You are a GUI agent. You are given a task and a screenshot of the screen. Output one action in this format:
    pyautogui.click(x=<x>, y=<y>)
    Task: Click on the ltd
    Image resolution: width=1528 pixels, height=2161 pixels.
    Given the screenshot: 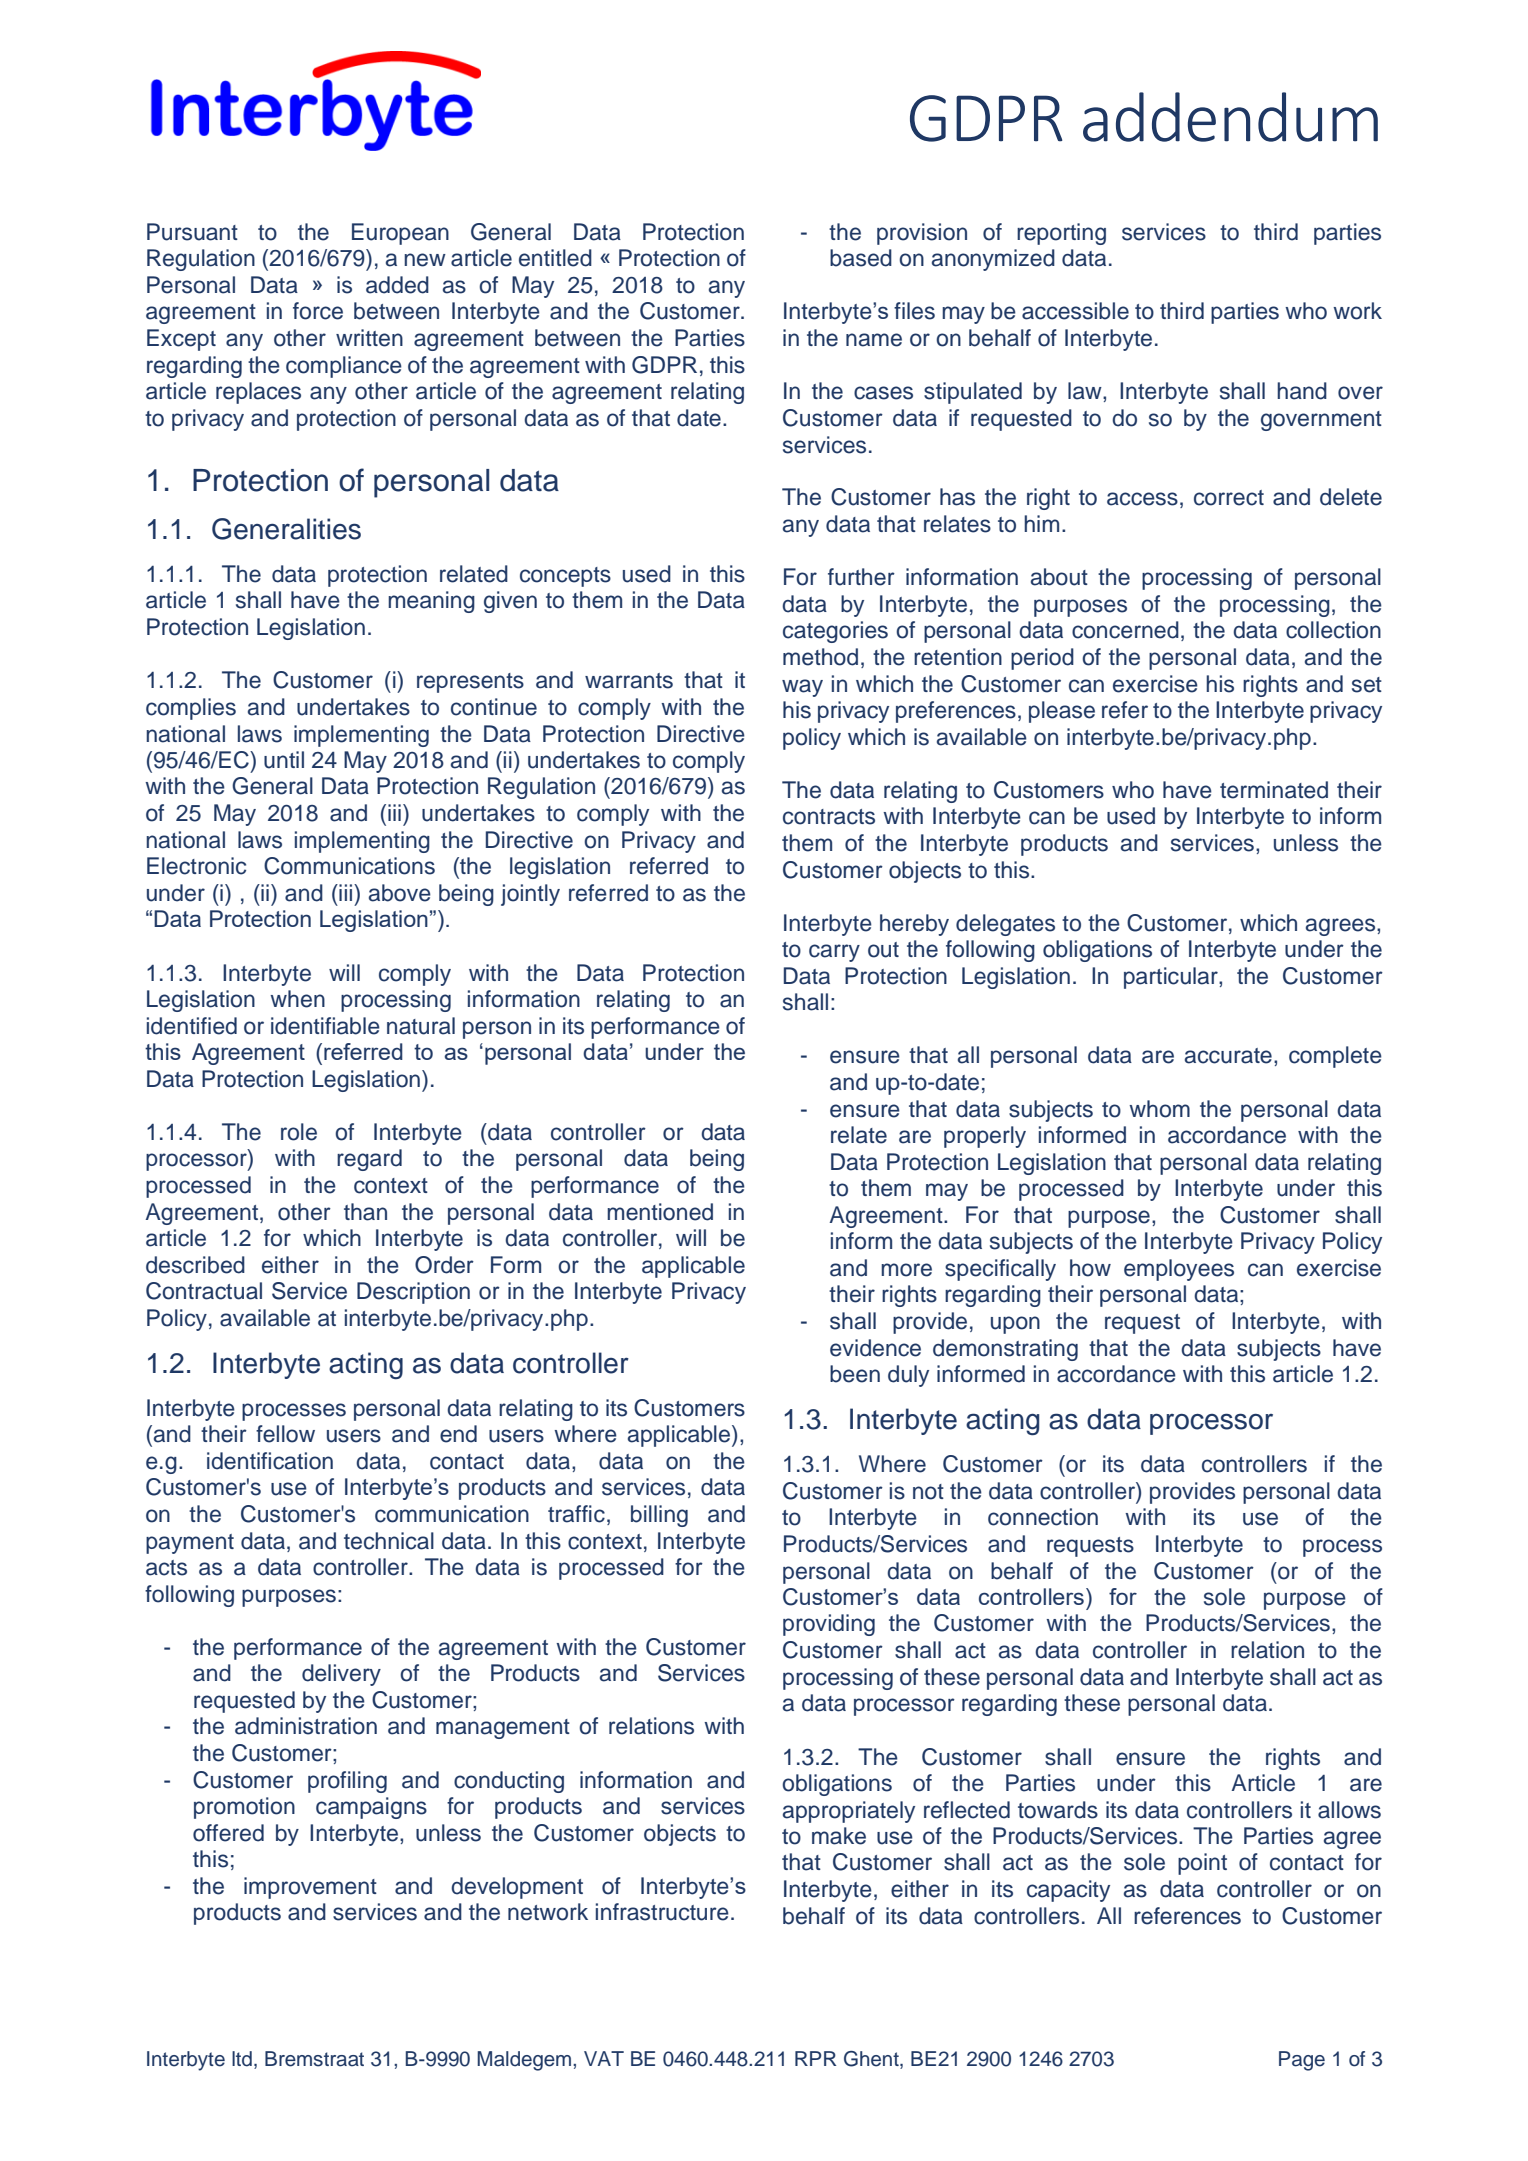 What is the action you would take?
    pyautogui.click(x=242, y=2059)
